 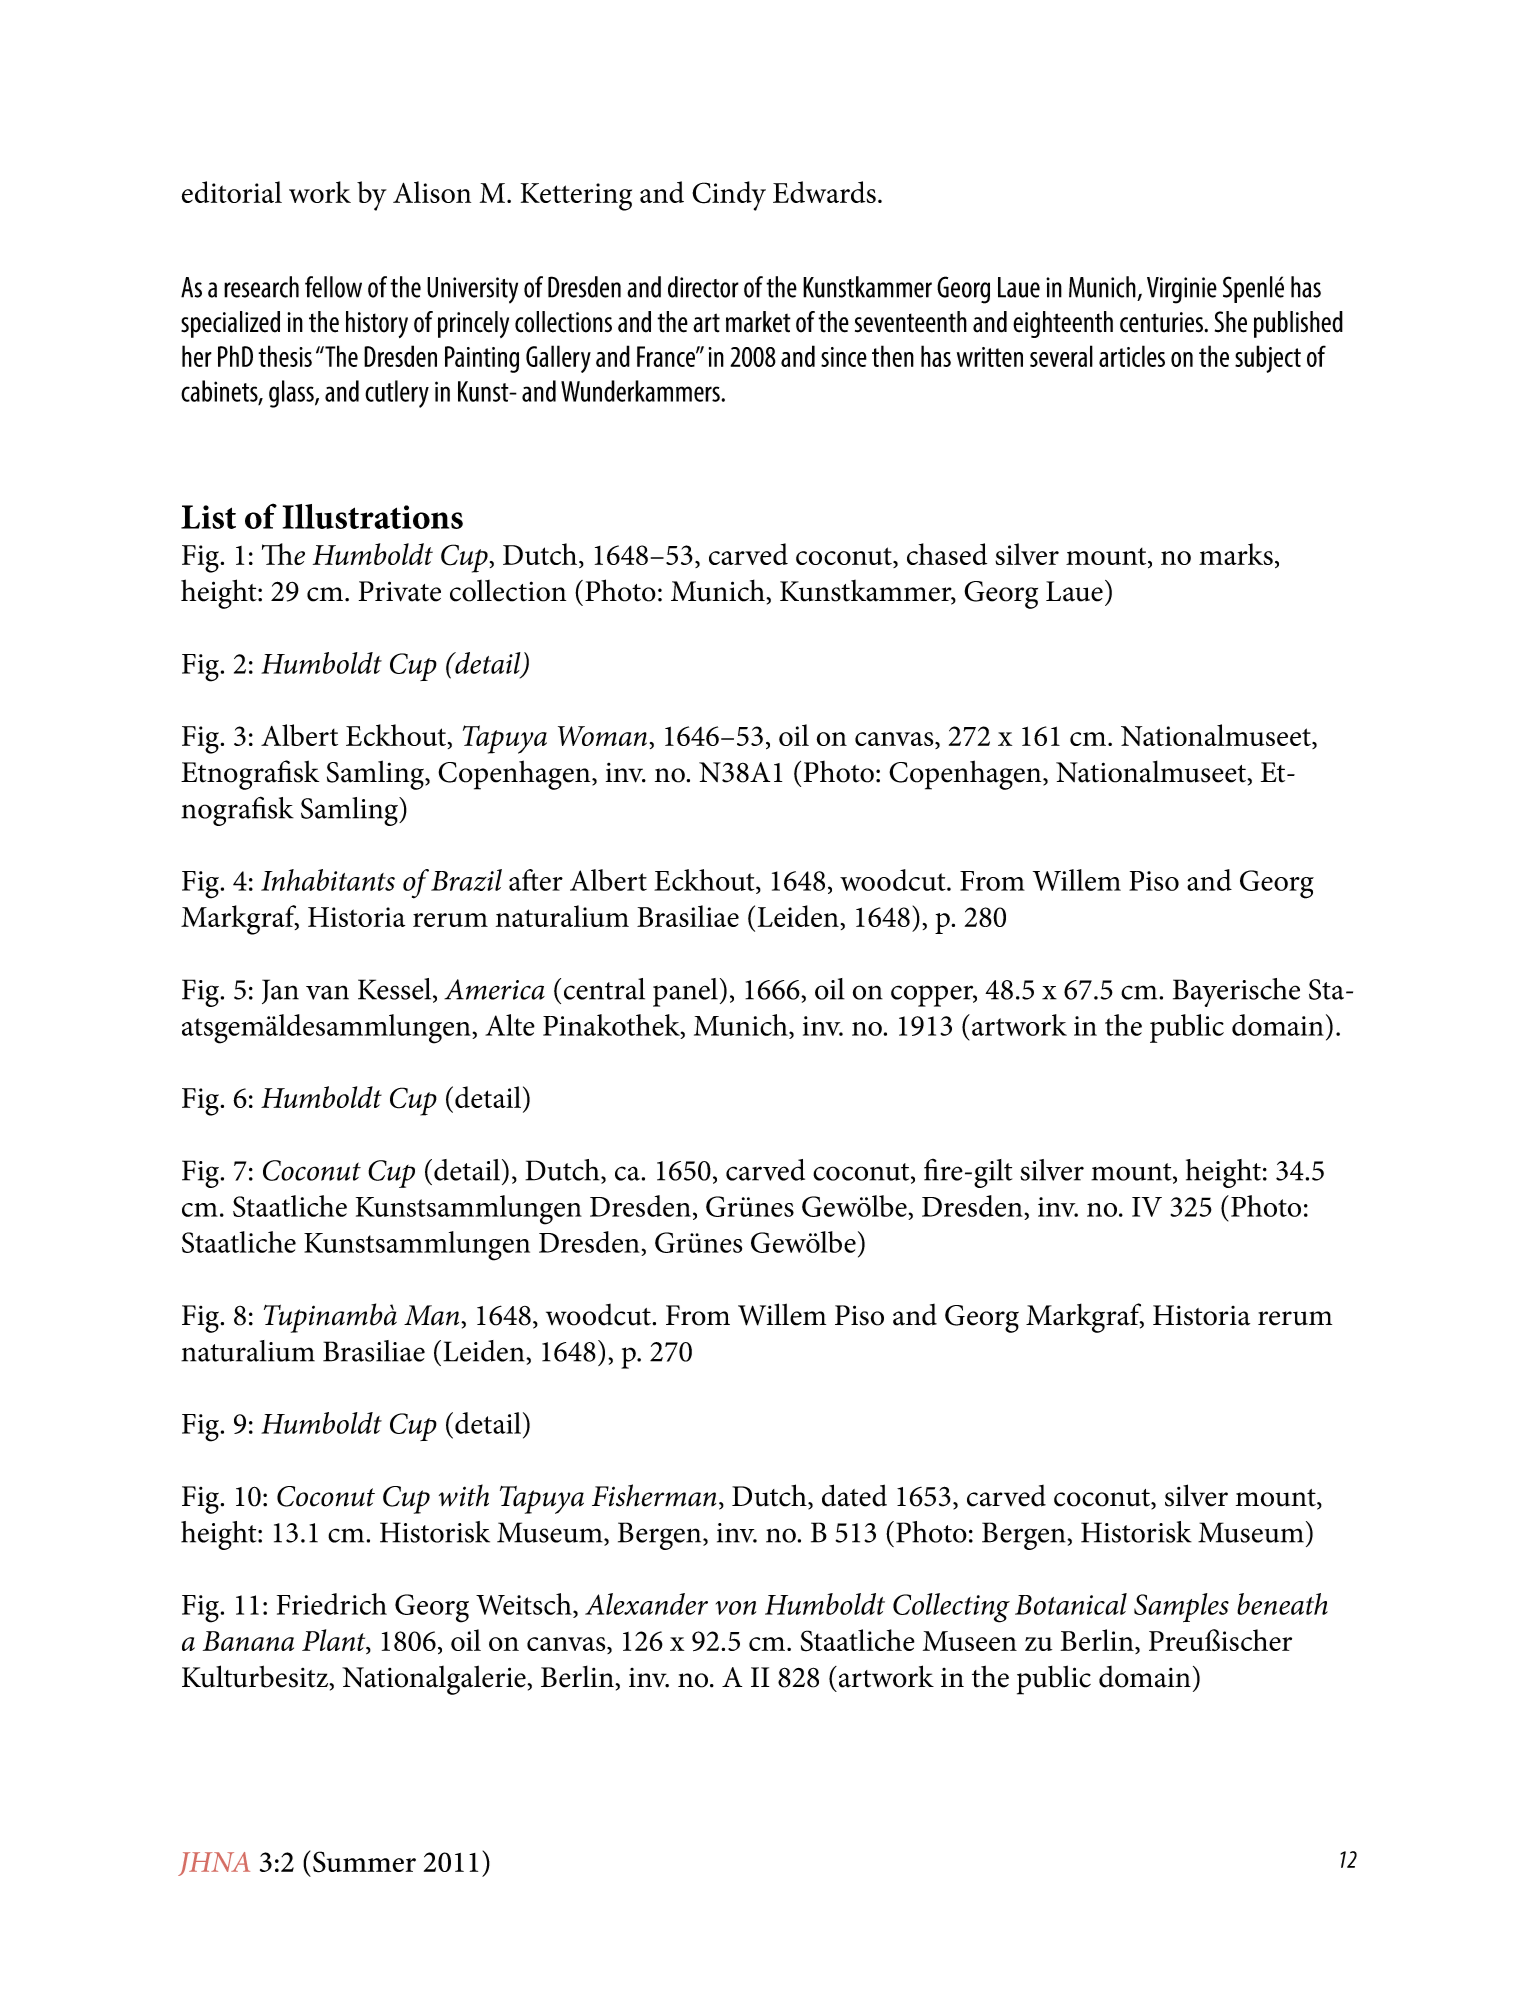 I want to click on marks, so click(x=1236, y=554).
